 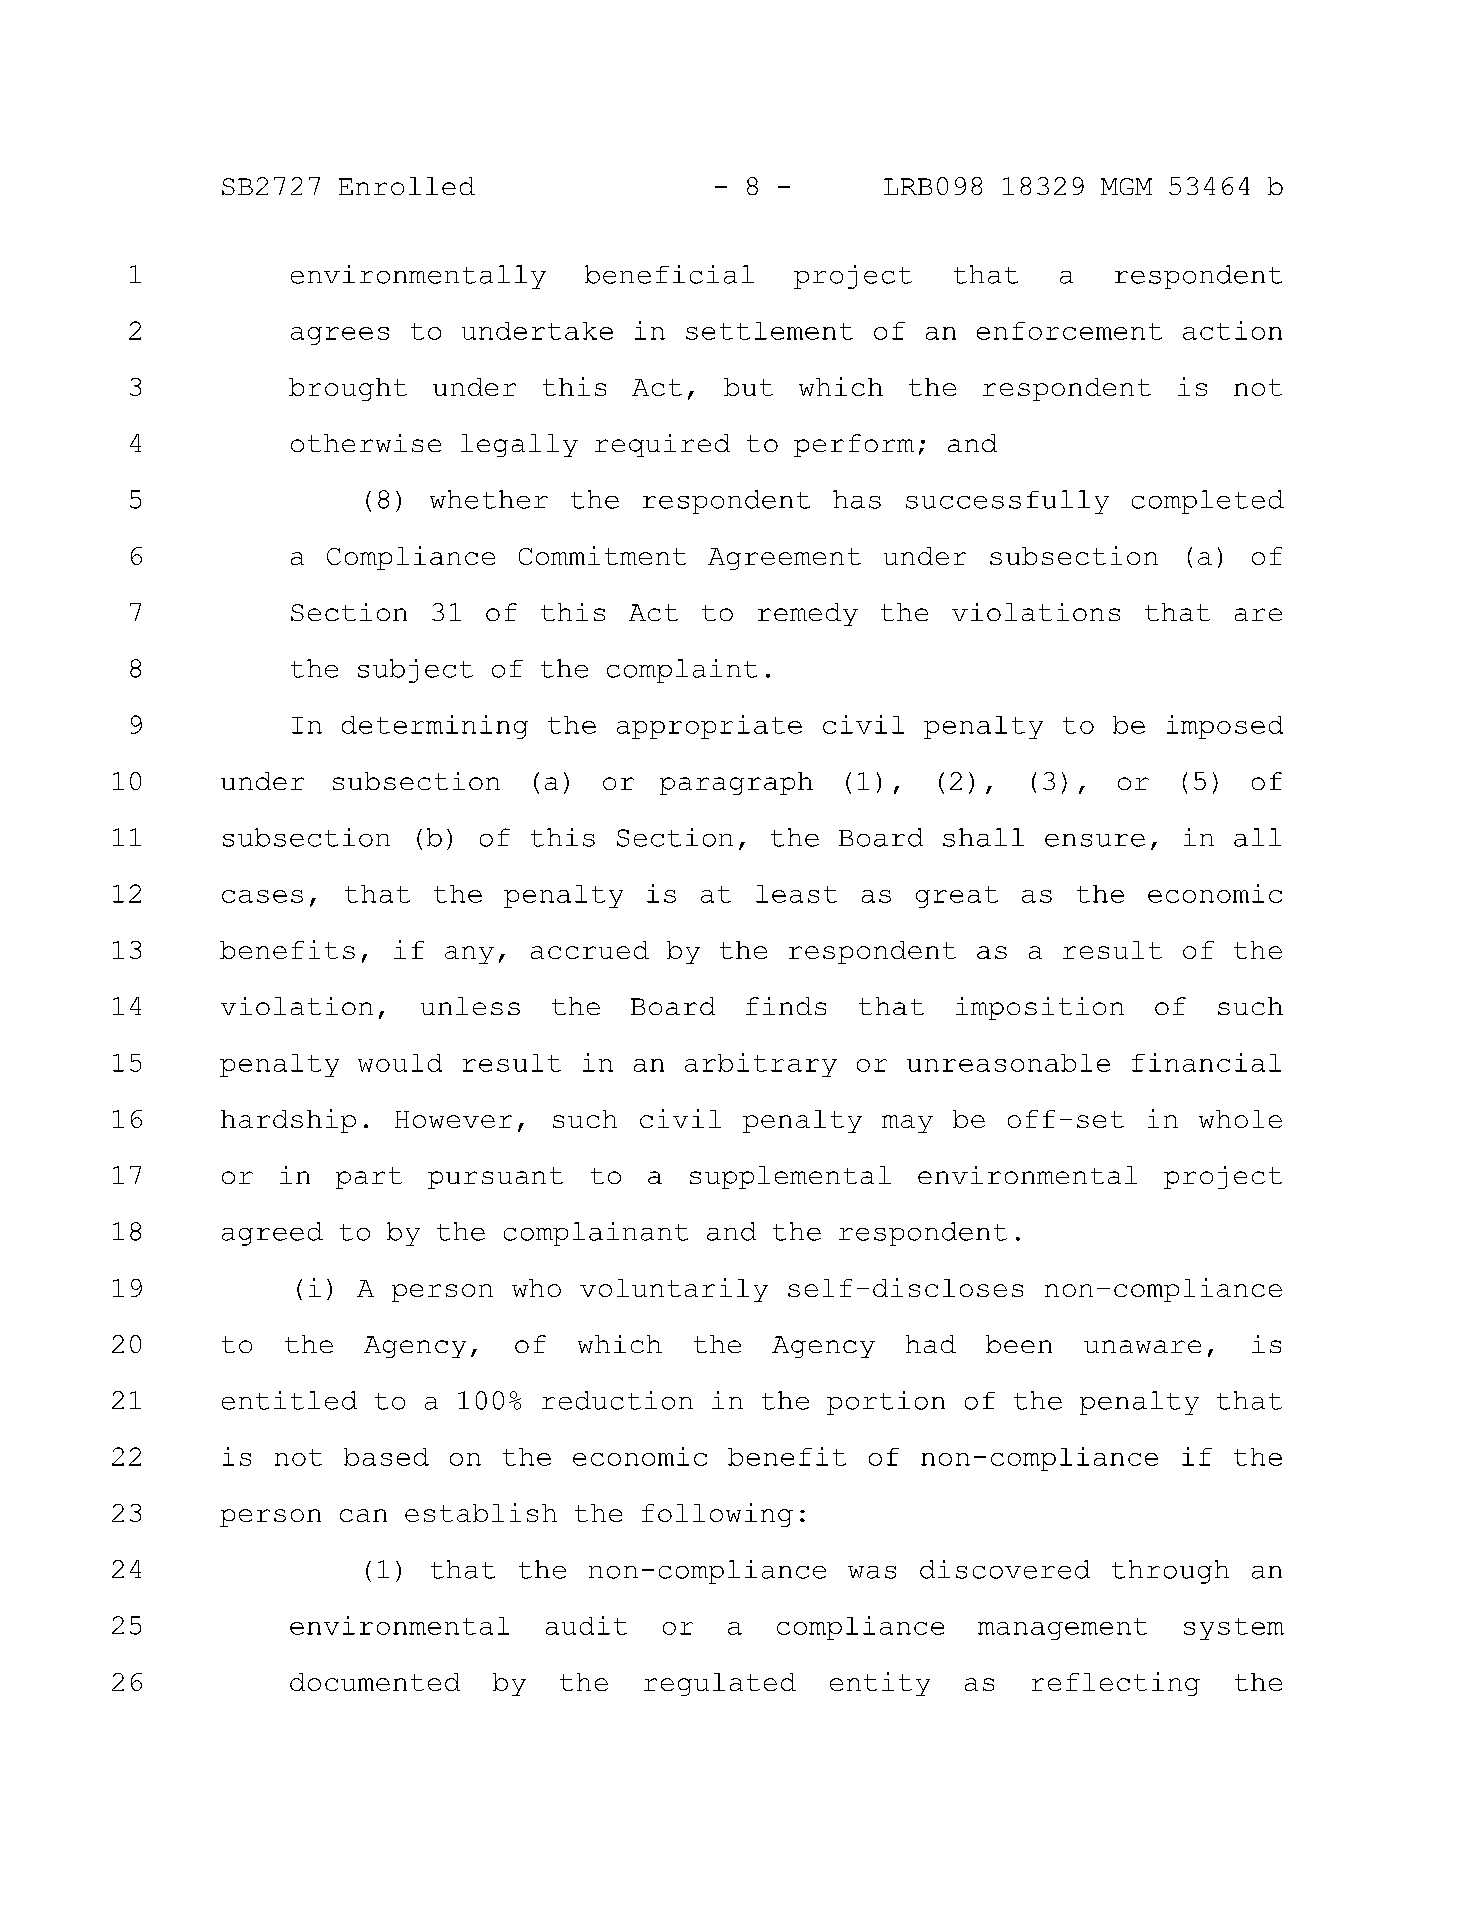 What do you see at coordinates (709, 727) in the screenshot?
I see `appropriate` at bounding box center [709, 727].
